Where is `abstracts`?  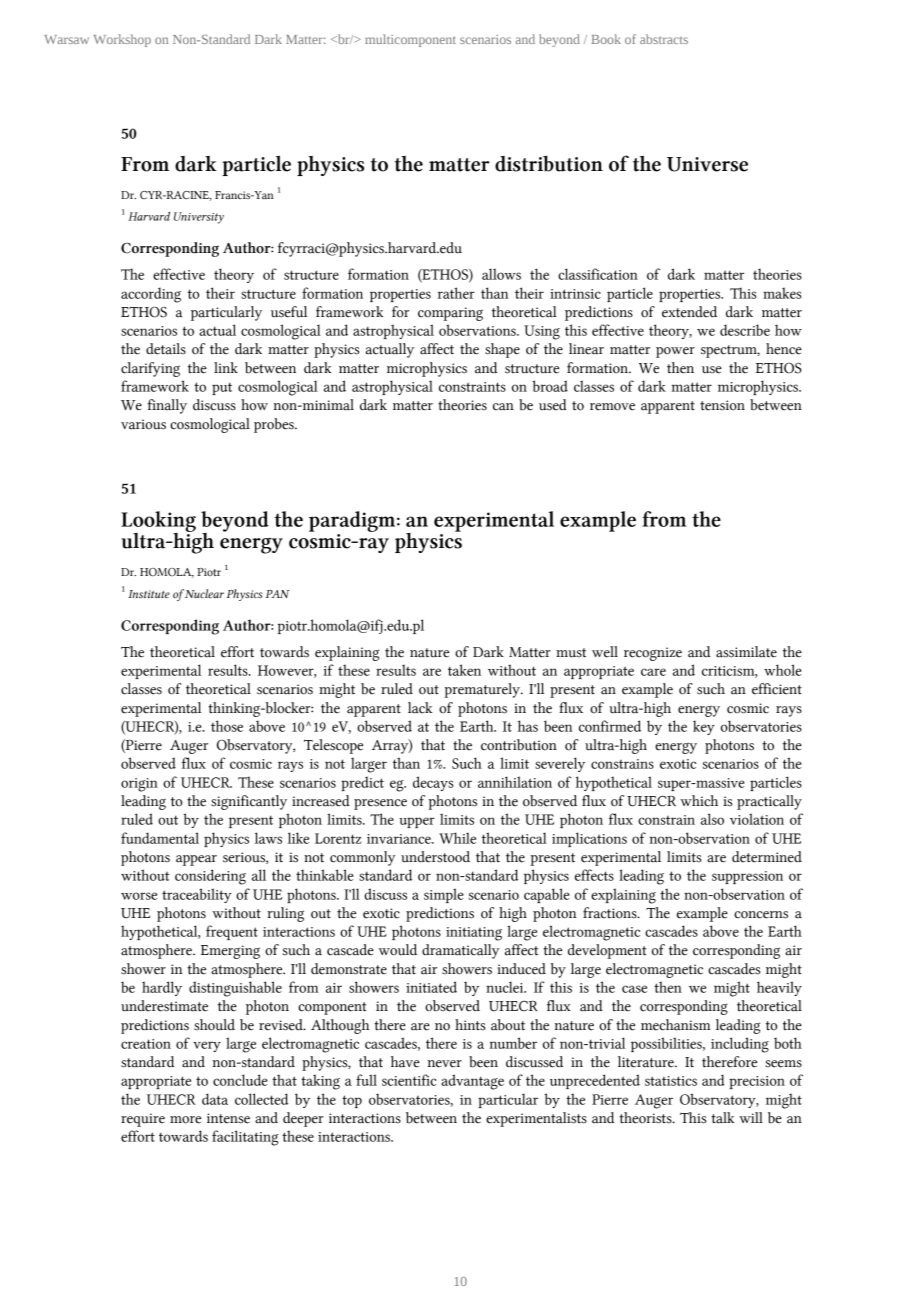
abstracts is located at coordinates (664, 39).
